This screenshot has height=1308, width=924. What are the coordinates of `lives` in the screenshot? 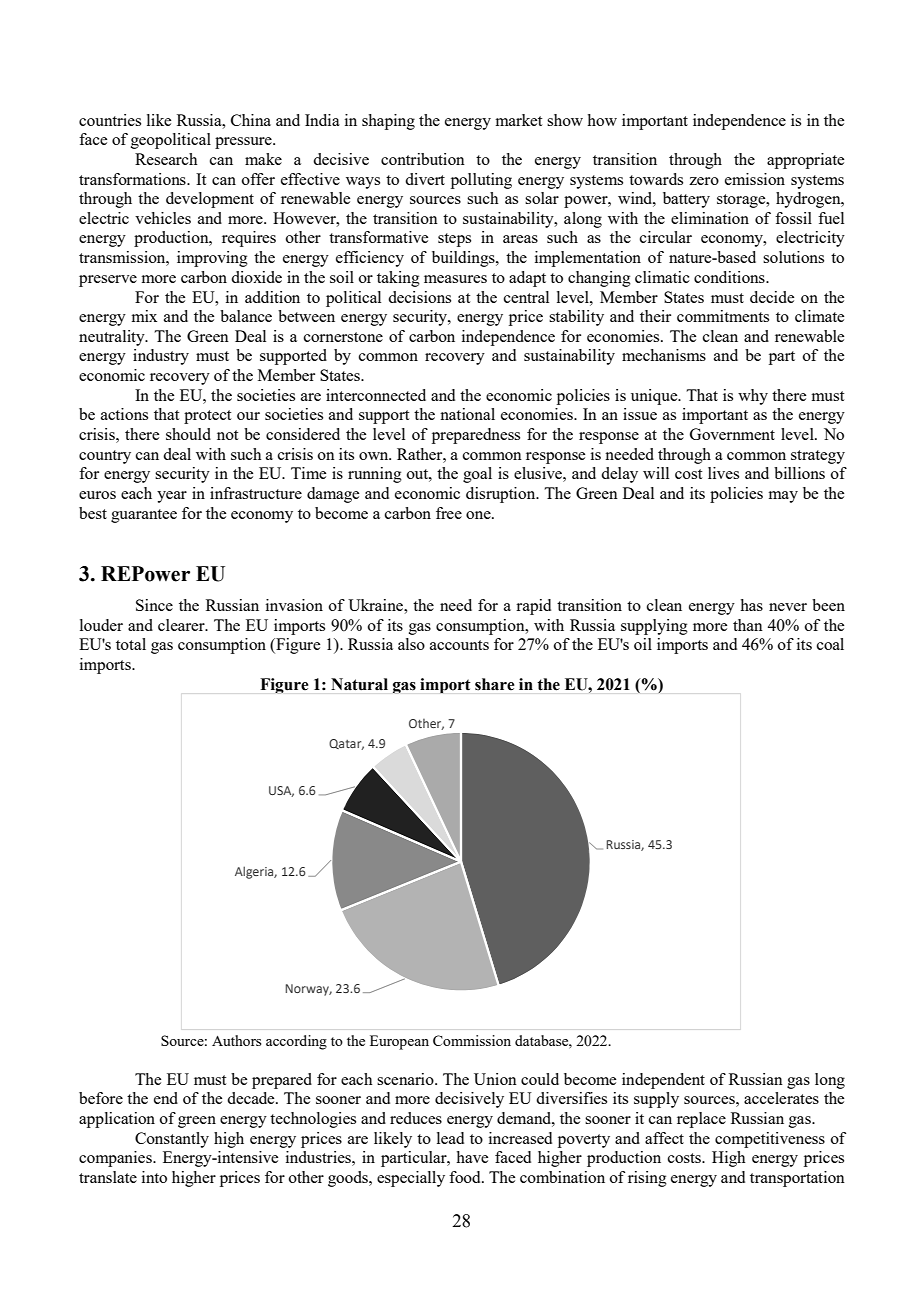 It's located at (723, 473).
